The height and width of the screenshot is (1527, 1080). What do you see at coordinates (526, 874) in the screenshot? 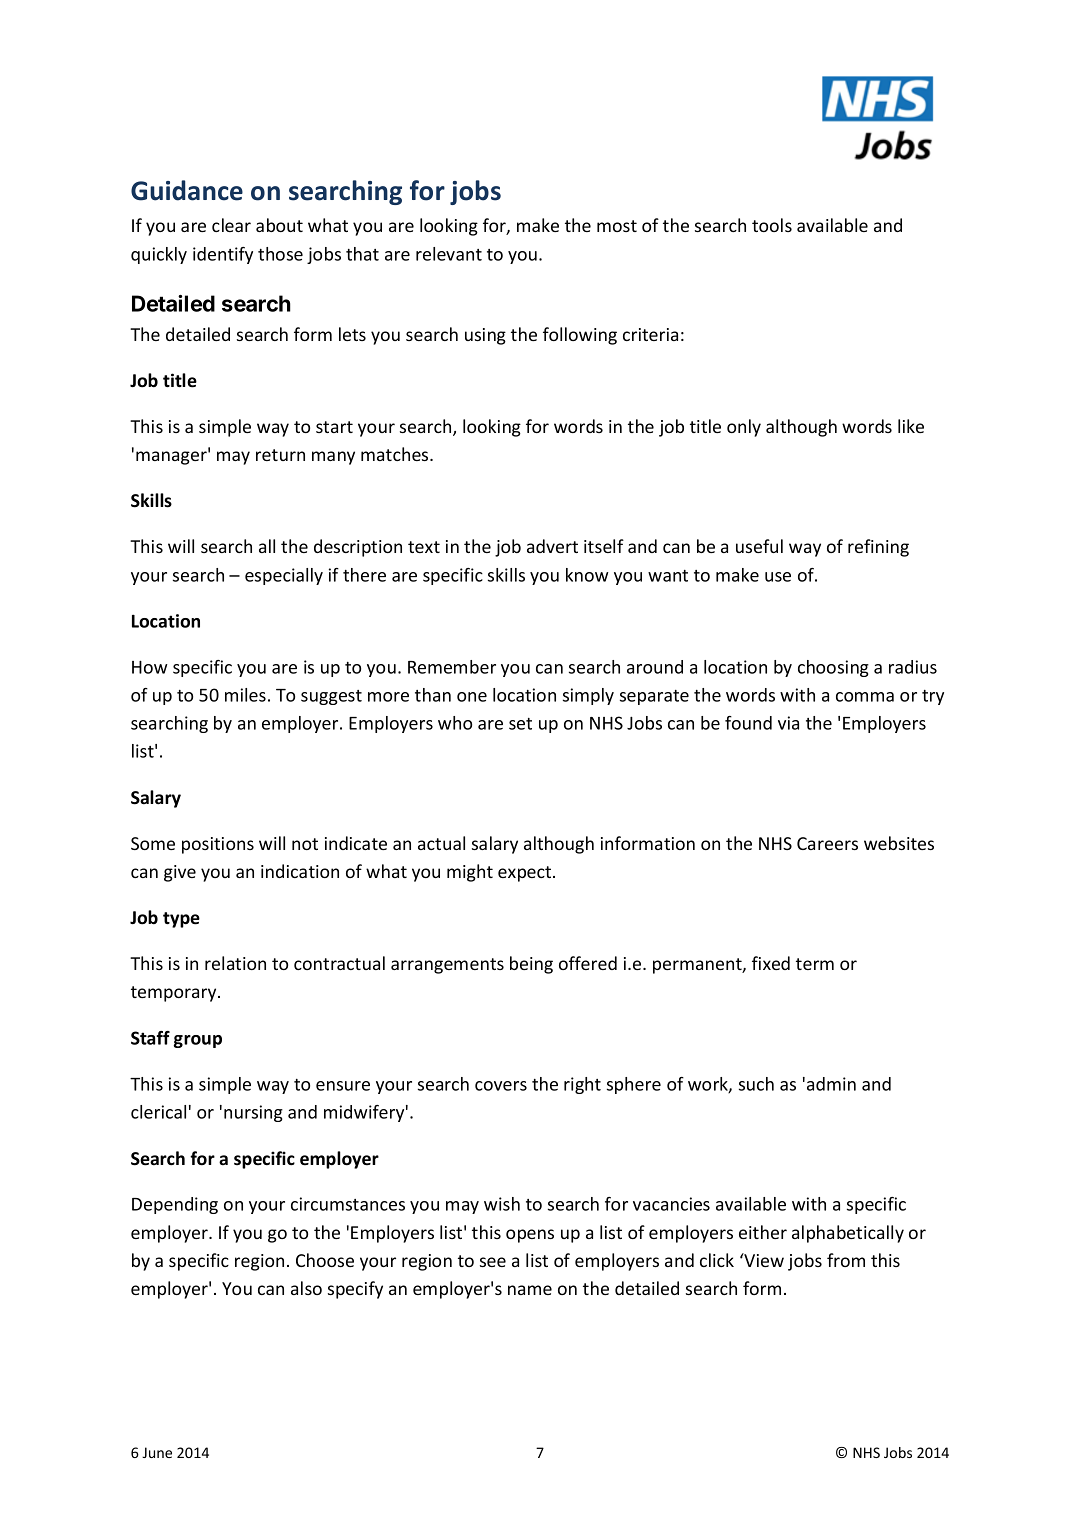
I see `expect` at bounding box center [526, 874].
